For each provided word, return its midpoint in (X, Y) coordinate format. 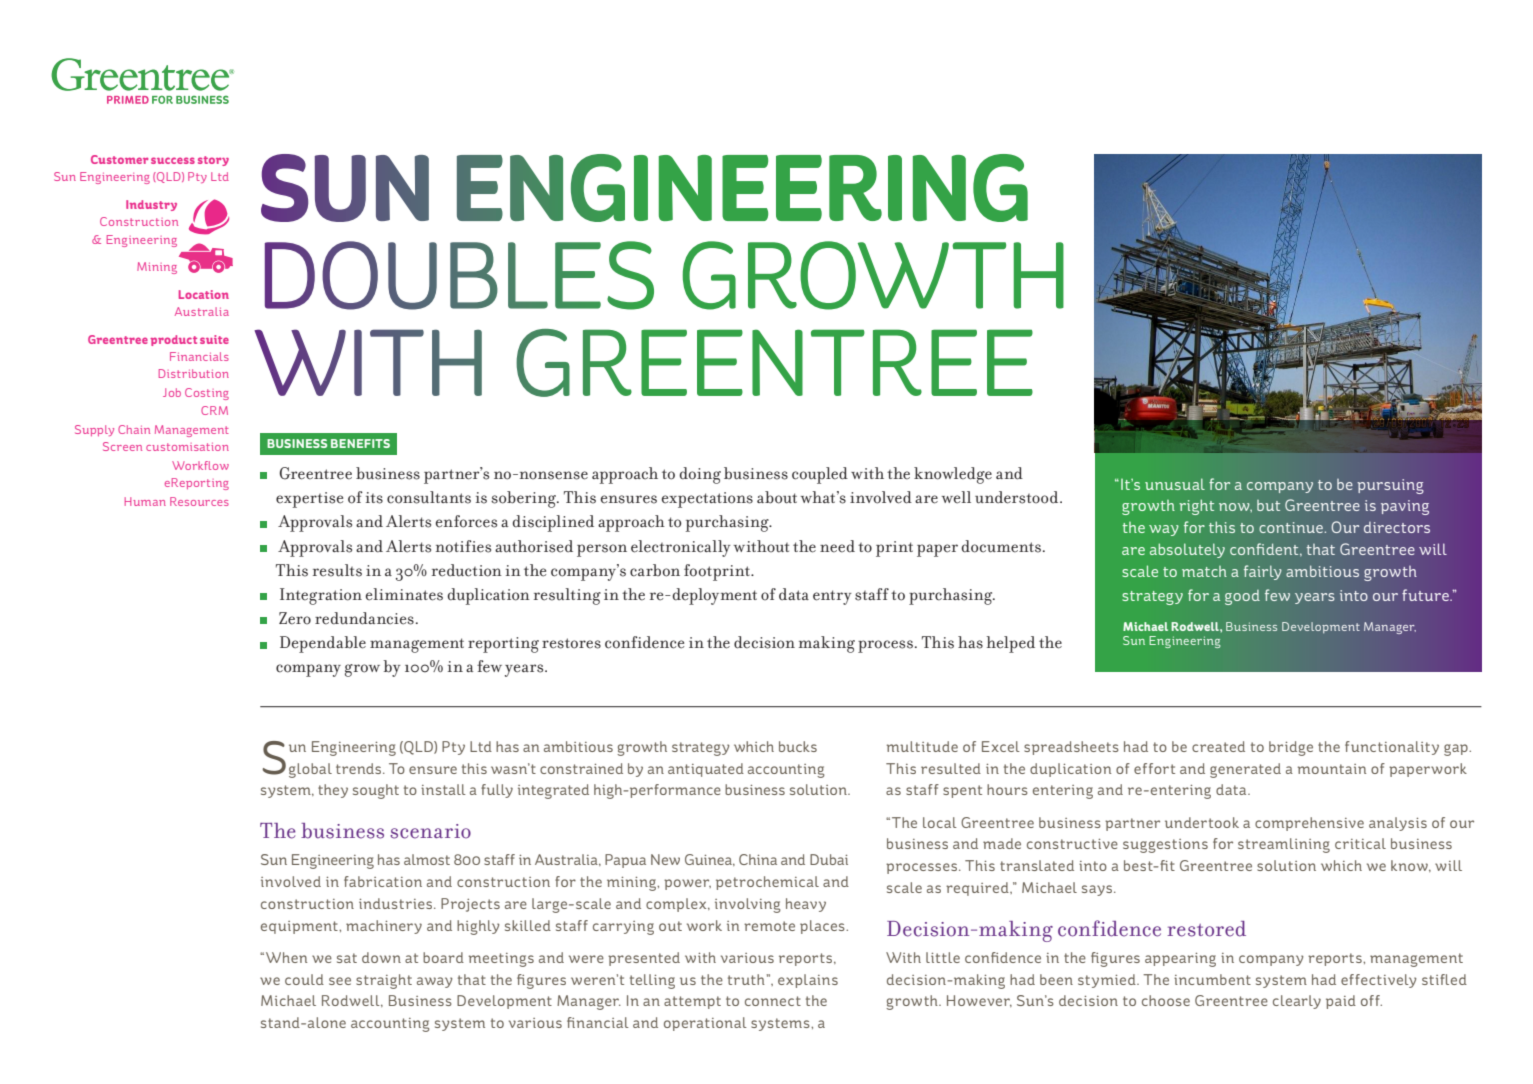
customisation (187, 447)
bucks (798, 746)
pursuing (1390, 486)
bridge (1291, 748)
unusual (1175, 484)
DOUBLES (459, 275)
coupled (820, 475)
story (213, 161)
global (310, 770)
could (304, 979)
